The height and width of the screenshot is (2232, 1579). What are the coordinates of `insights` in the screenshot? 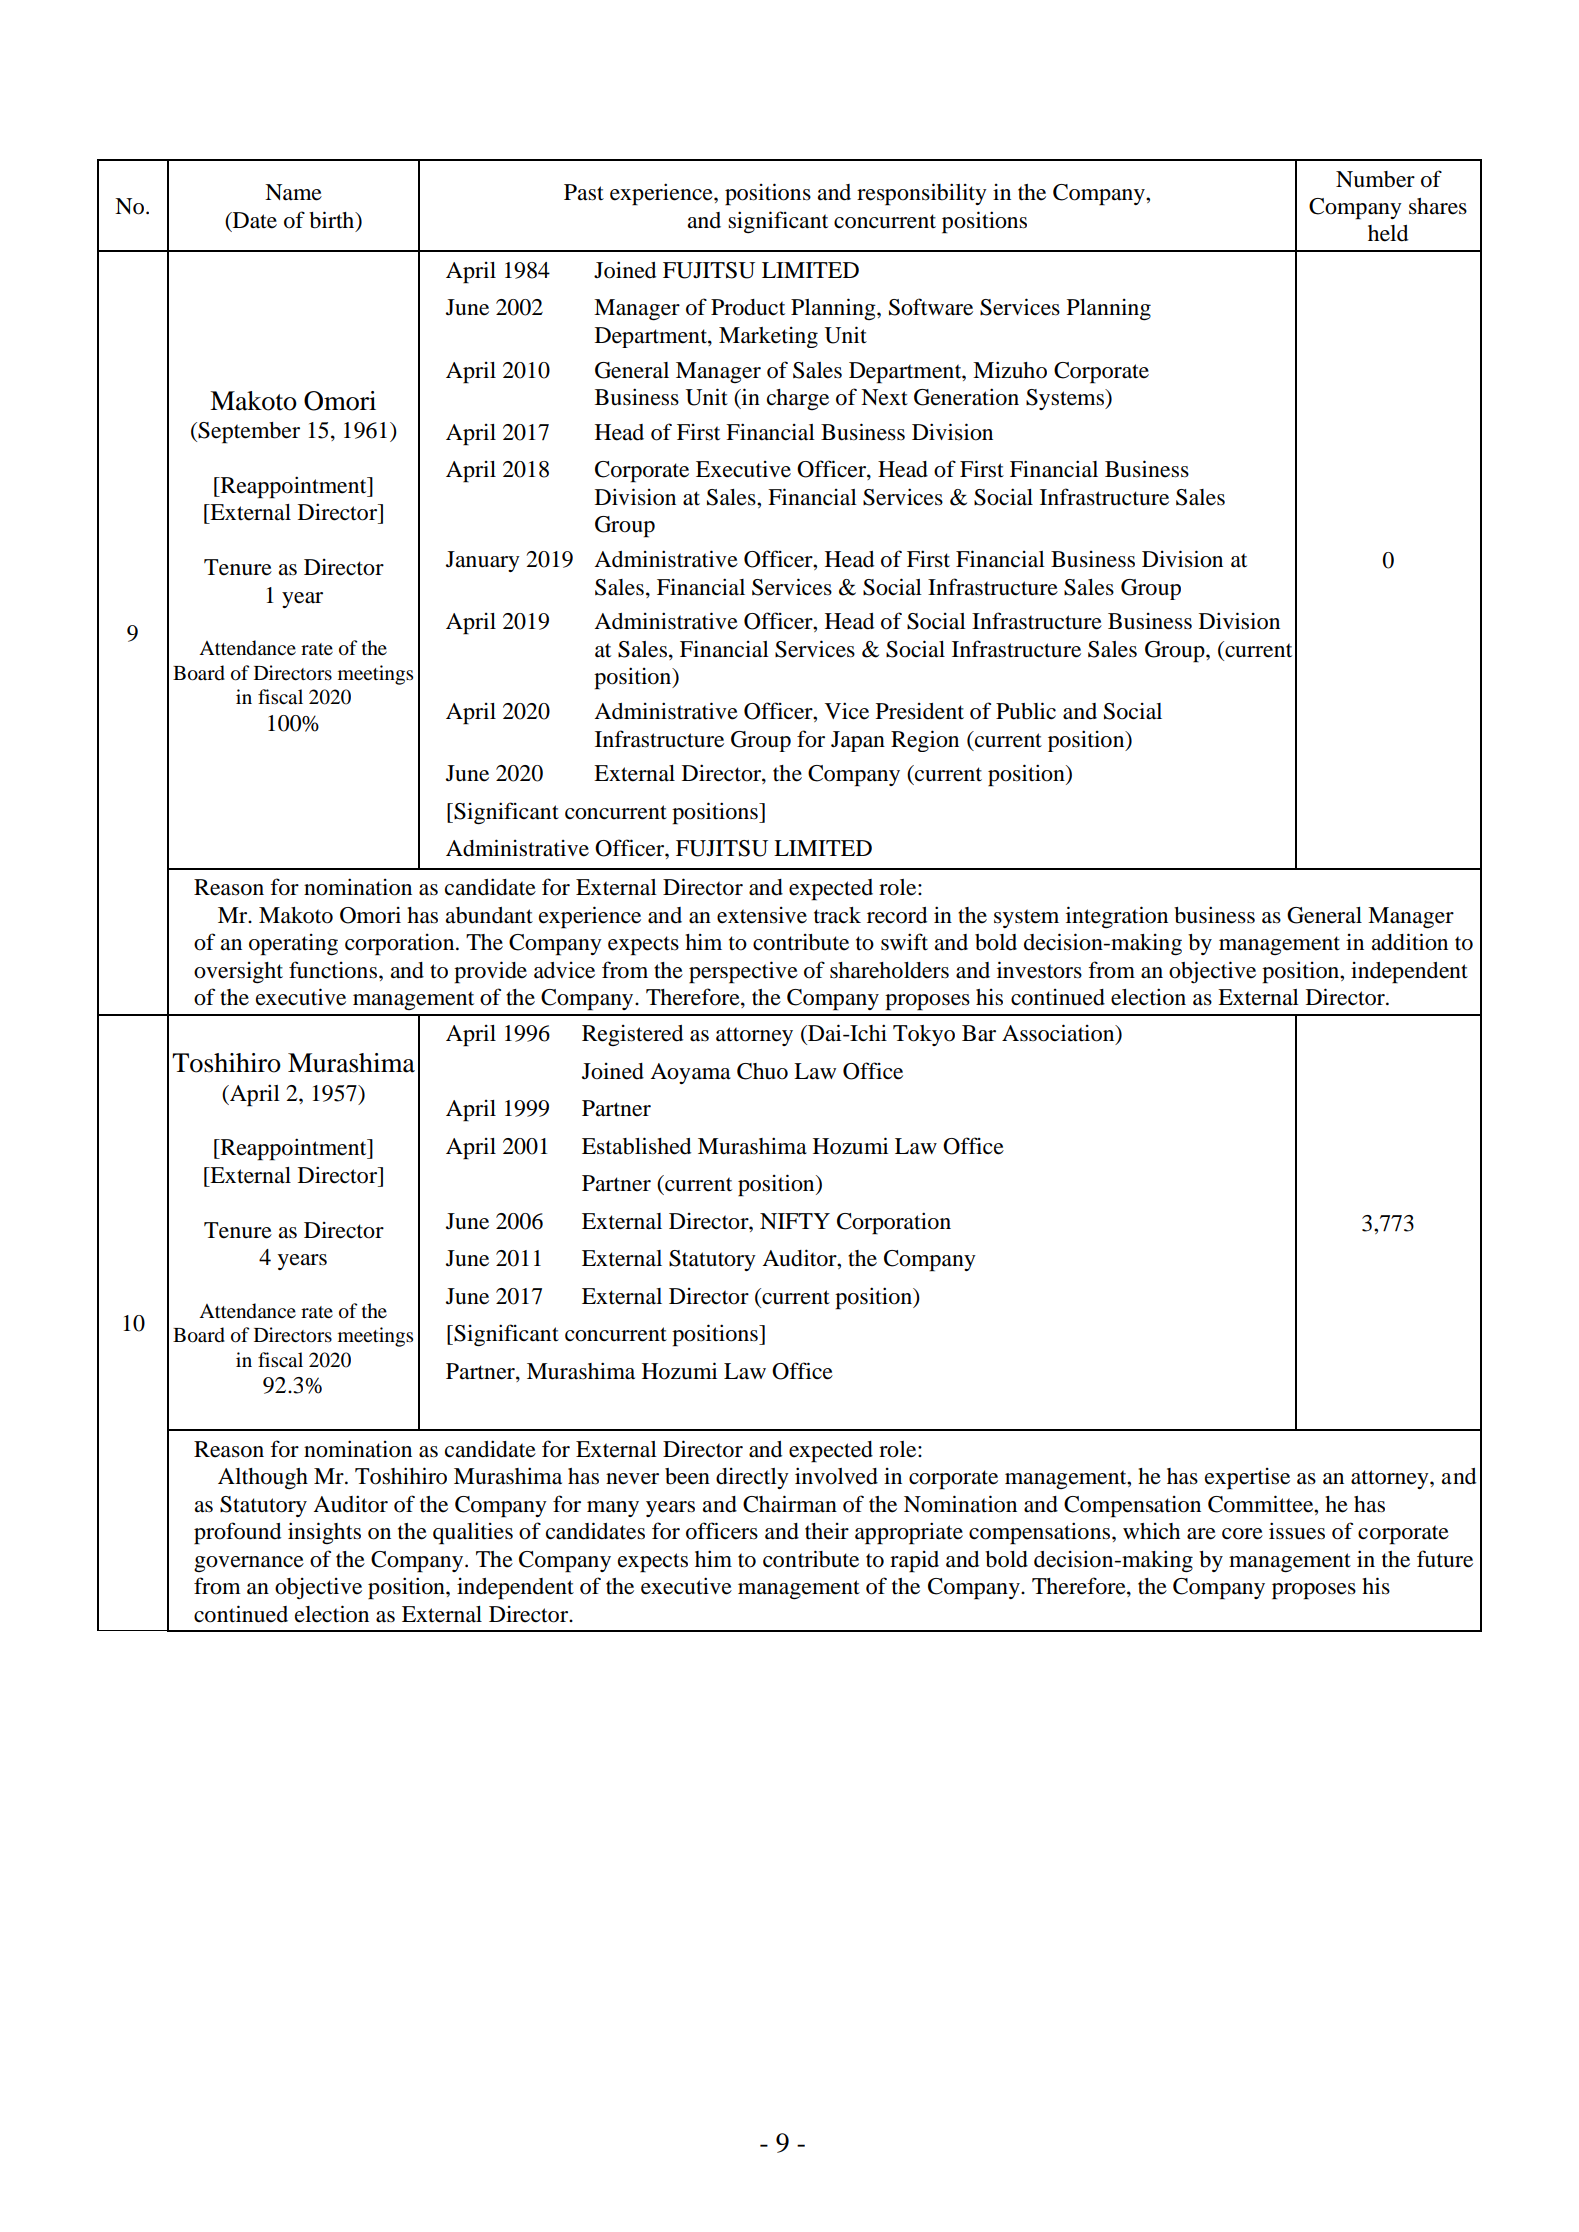 It's located at (324, 1533).
